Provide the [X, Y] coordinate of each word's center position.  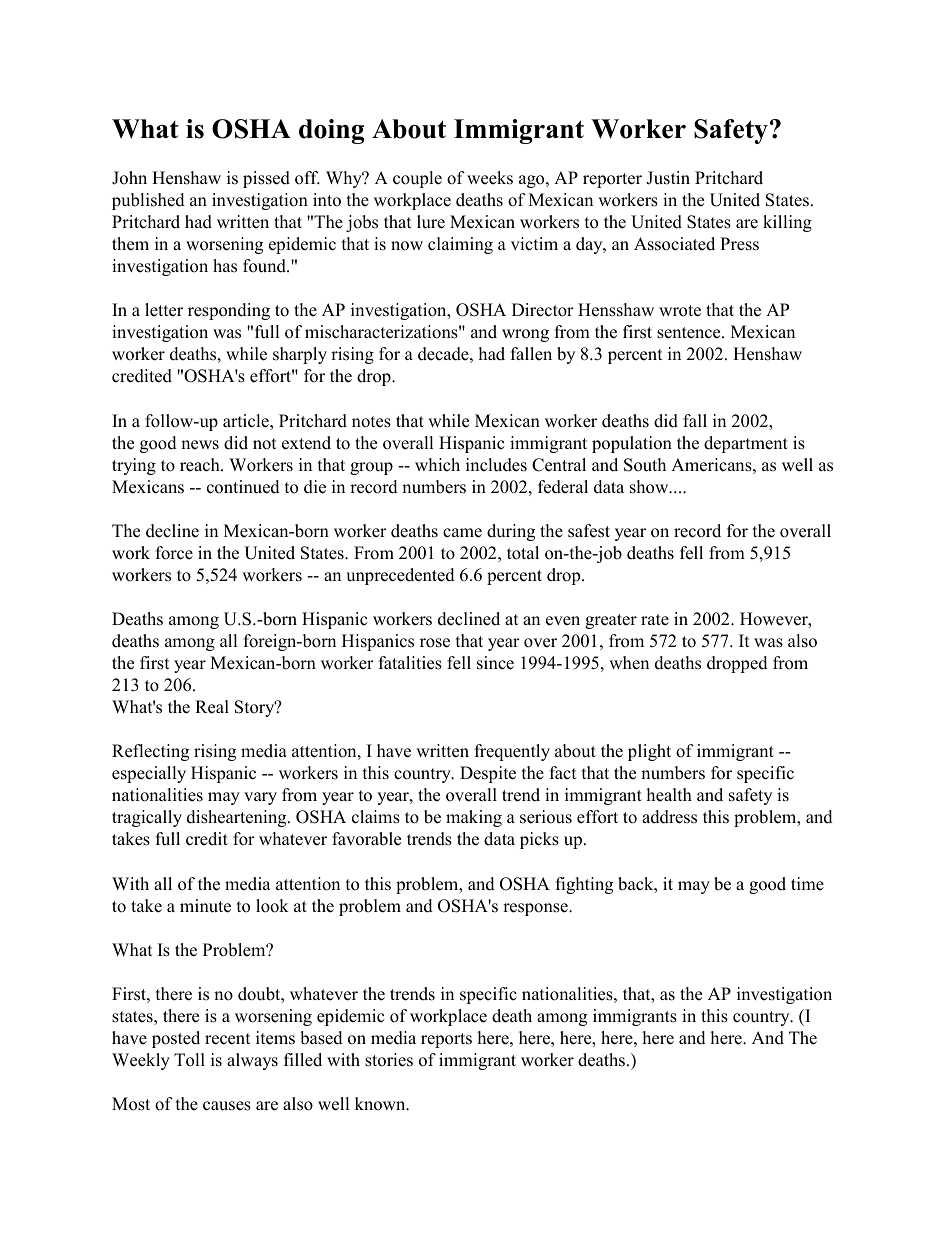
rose [435, 643]
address [669, 817]
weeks [490, 178]
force [174, 553]
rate [655, 620]
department [746, 444]
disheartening [238, 818]
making [474, 818]
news [200, 445]
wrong [525, 335]
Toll [189, 1060]
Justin [668, 178]
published [148, 201]
